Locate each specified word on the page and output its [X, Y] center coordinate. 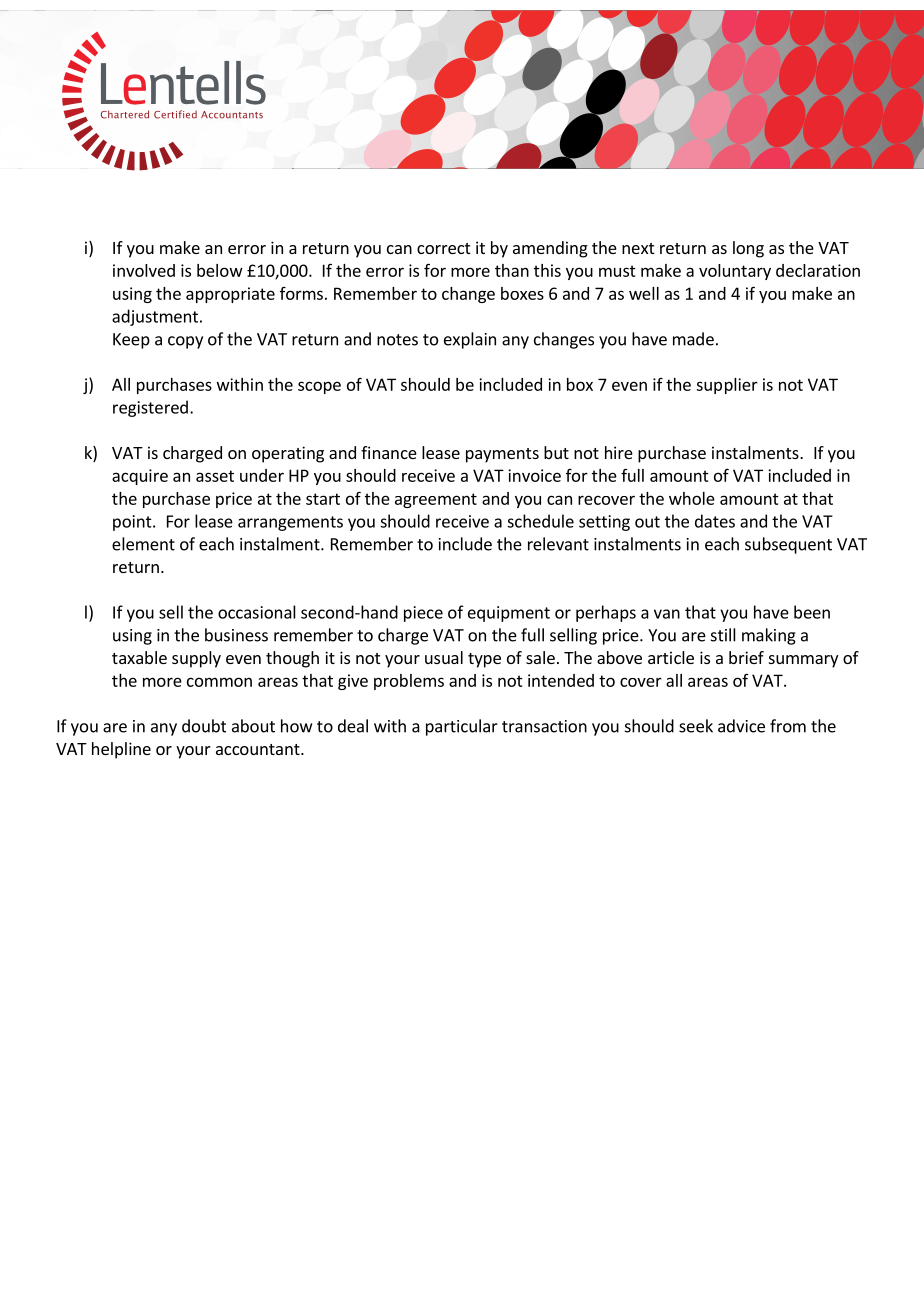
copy [185, 342]
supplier [727, 386]
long [748, 249]
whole [692, 498]
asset [215, 476]
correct [443, 248]
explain [470, 340]
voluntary [735, 272]
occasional [257, 612]
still [723, 635]
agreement [436, 500]
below [220, 270]
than [512, 270]
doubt [204, 726]
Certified [175, 114]
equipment [509, 614]
